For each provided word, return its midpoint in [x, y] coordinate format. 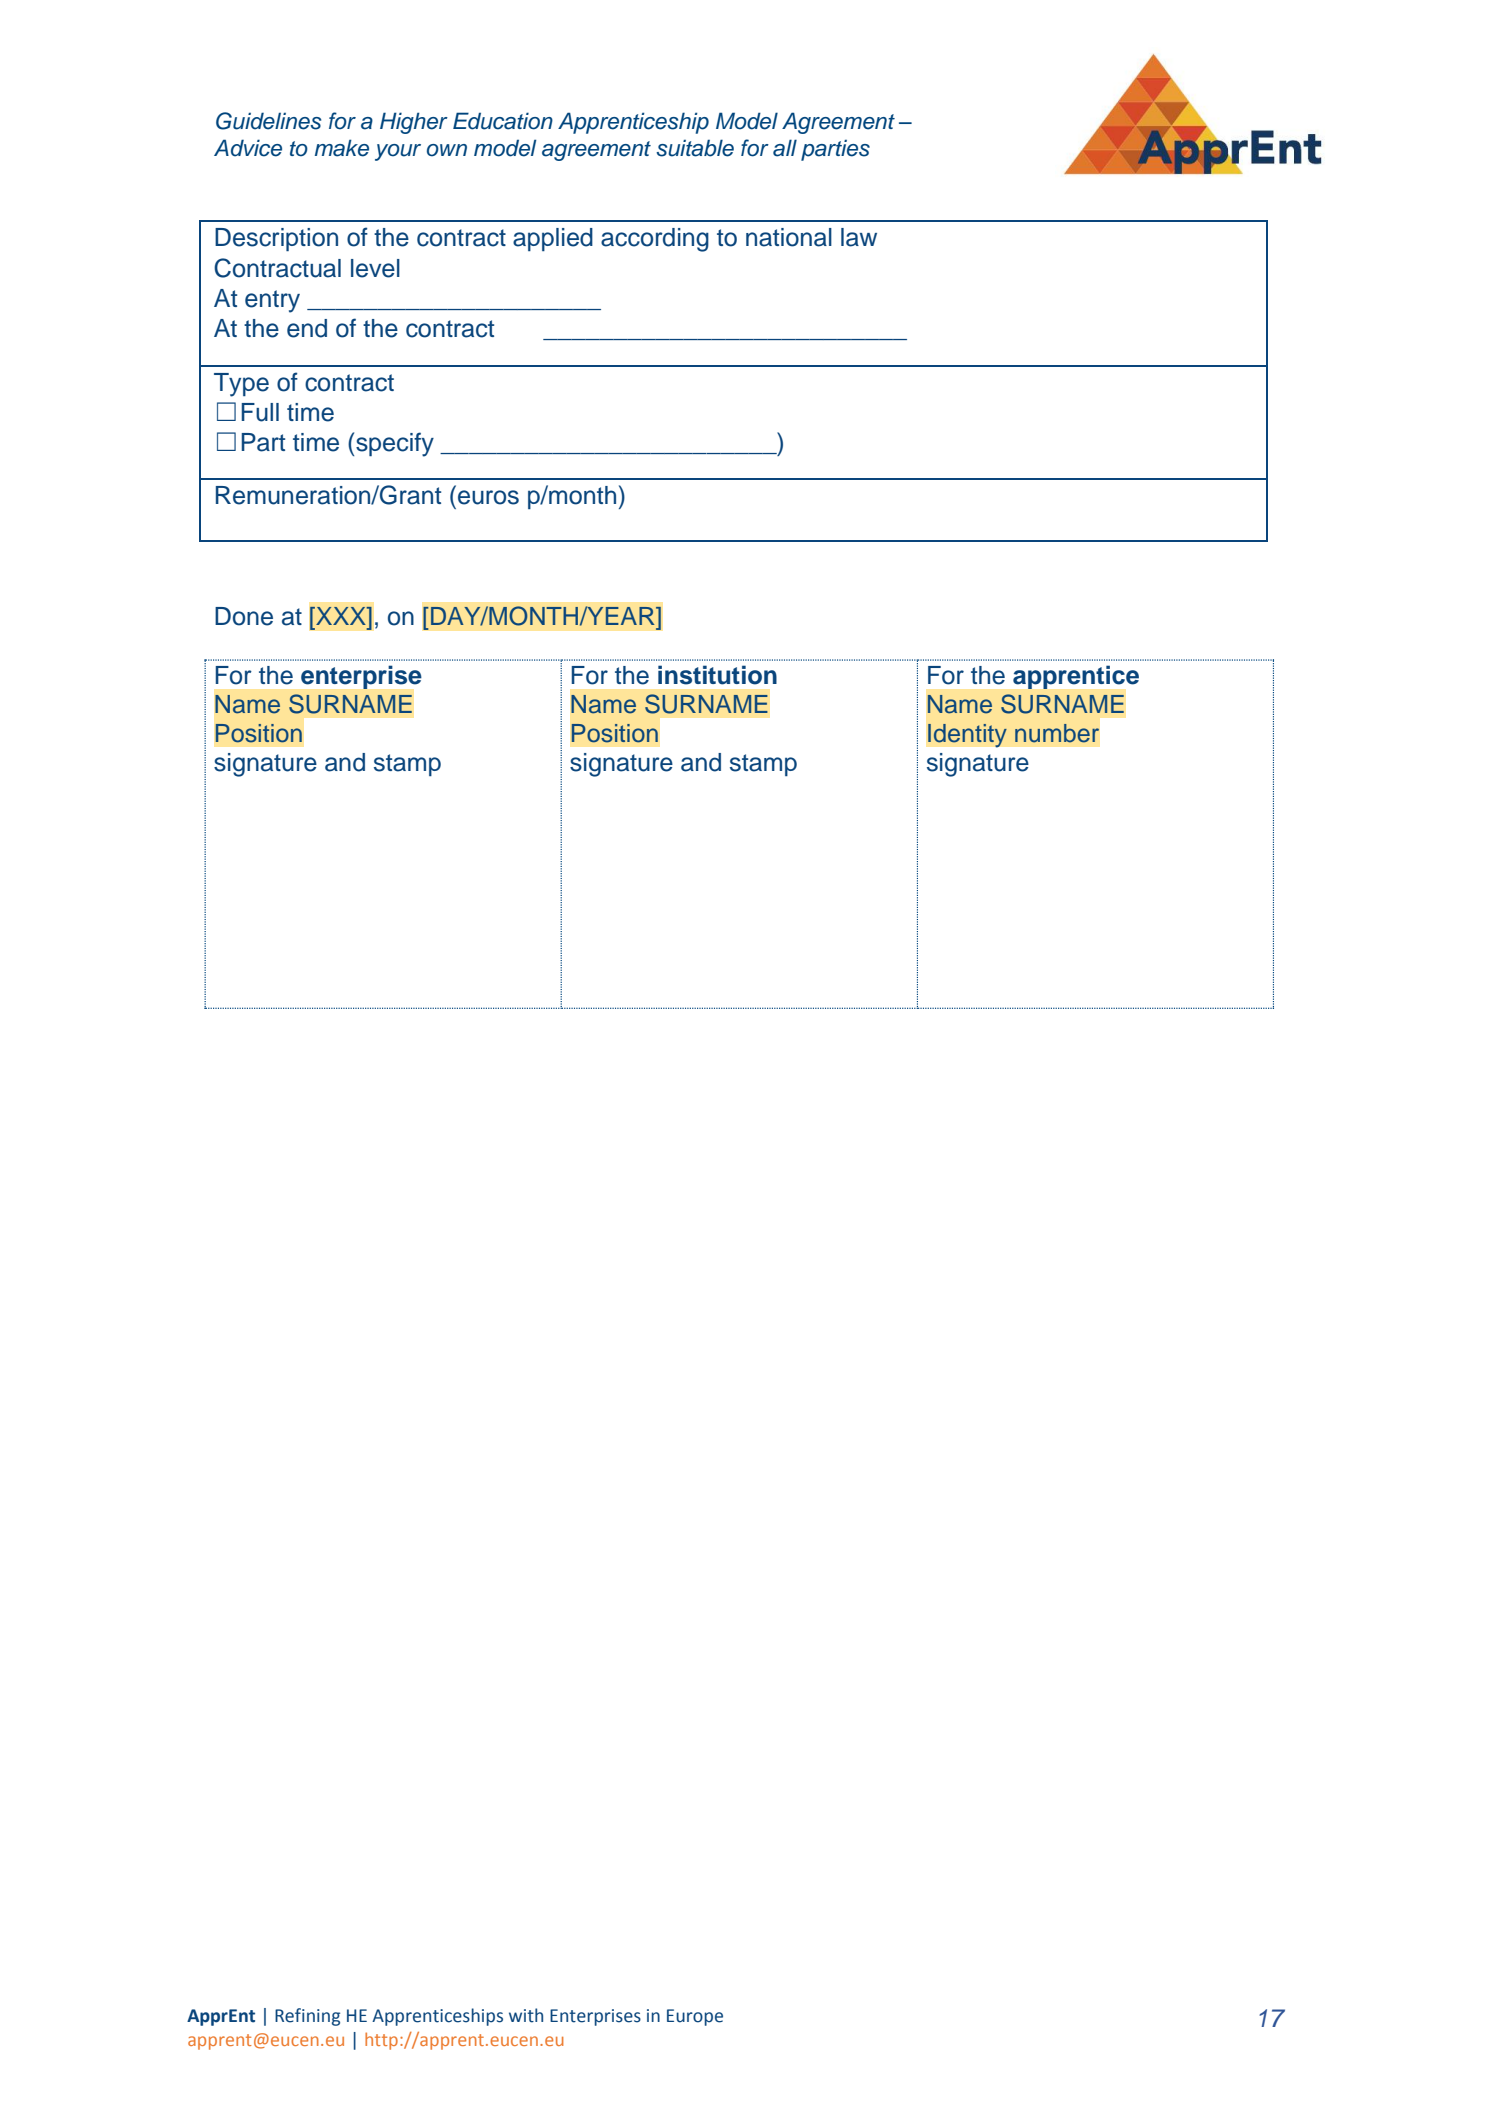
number [1057, 733]
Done [244, 616]
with [526, 2015]
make [342, 148]
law [859, 237]
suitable [695, 148]
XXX [341, 616]
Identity [967, 735]
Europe [695, 2017]
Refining [307, 2017]
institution [717, 675]
